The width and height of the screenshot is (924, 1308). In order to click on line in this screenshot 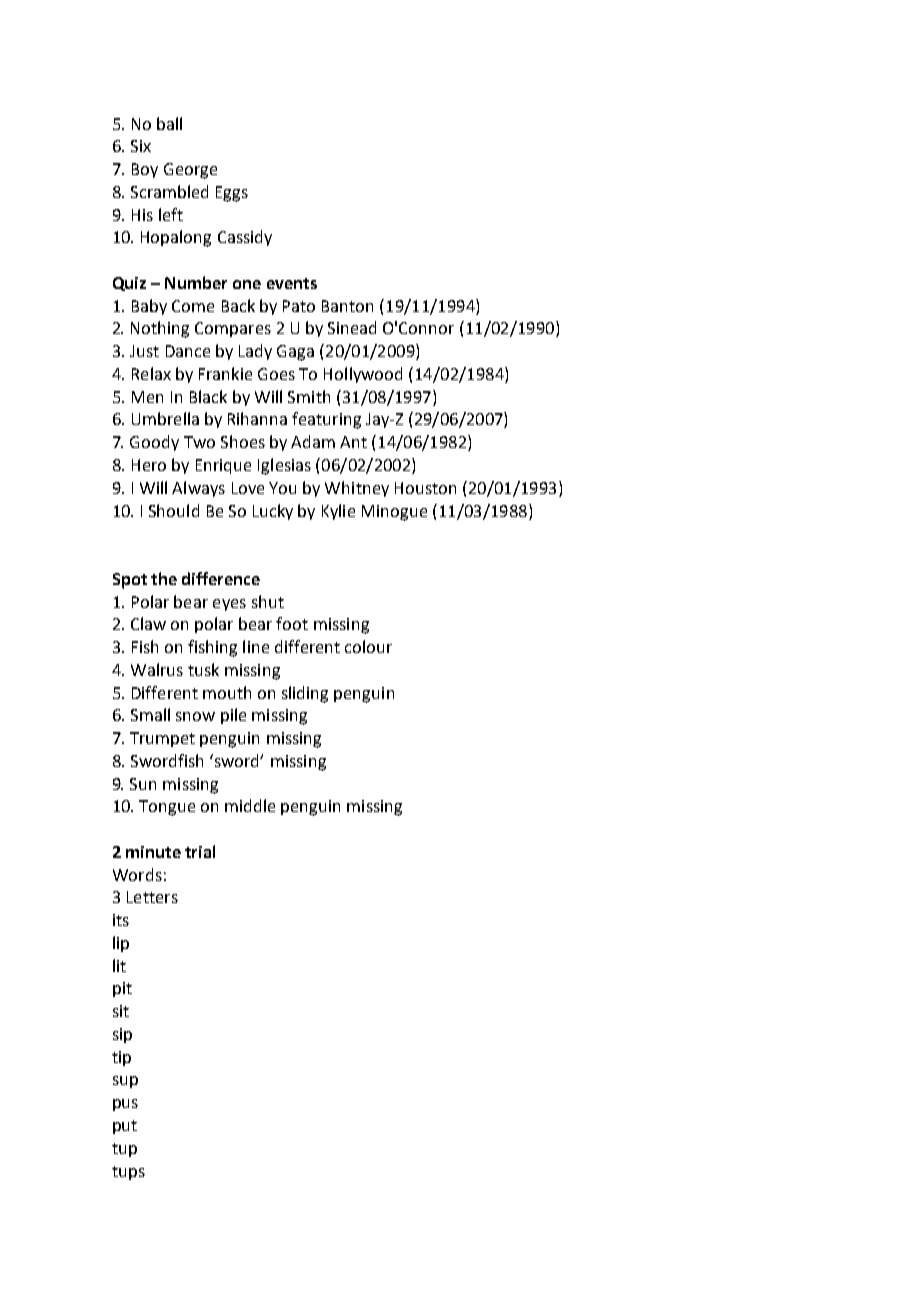, I will do `click(256, 646)`.
